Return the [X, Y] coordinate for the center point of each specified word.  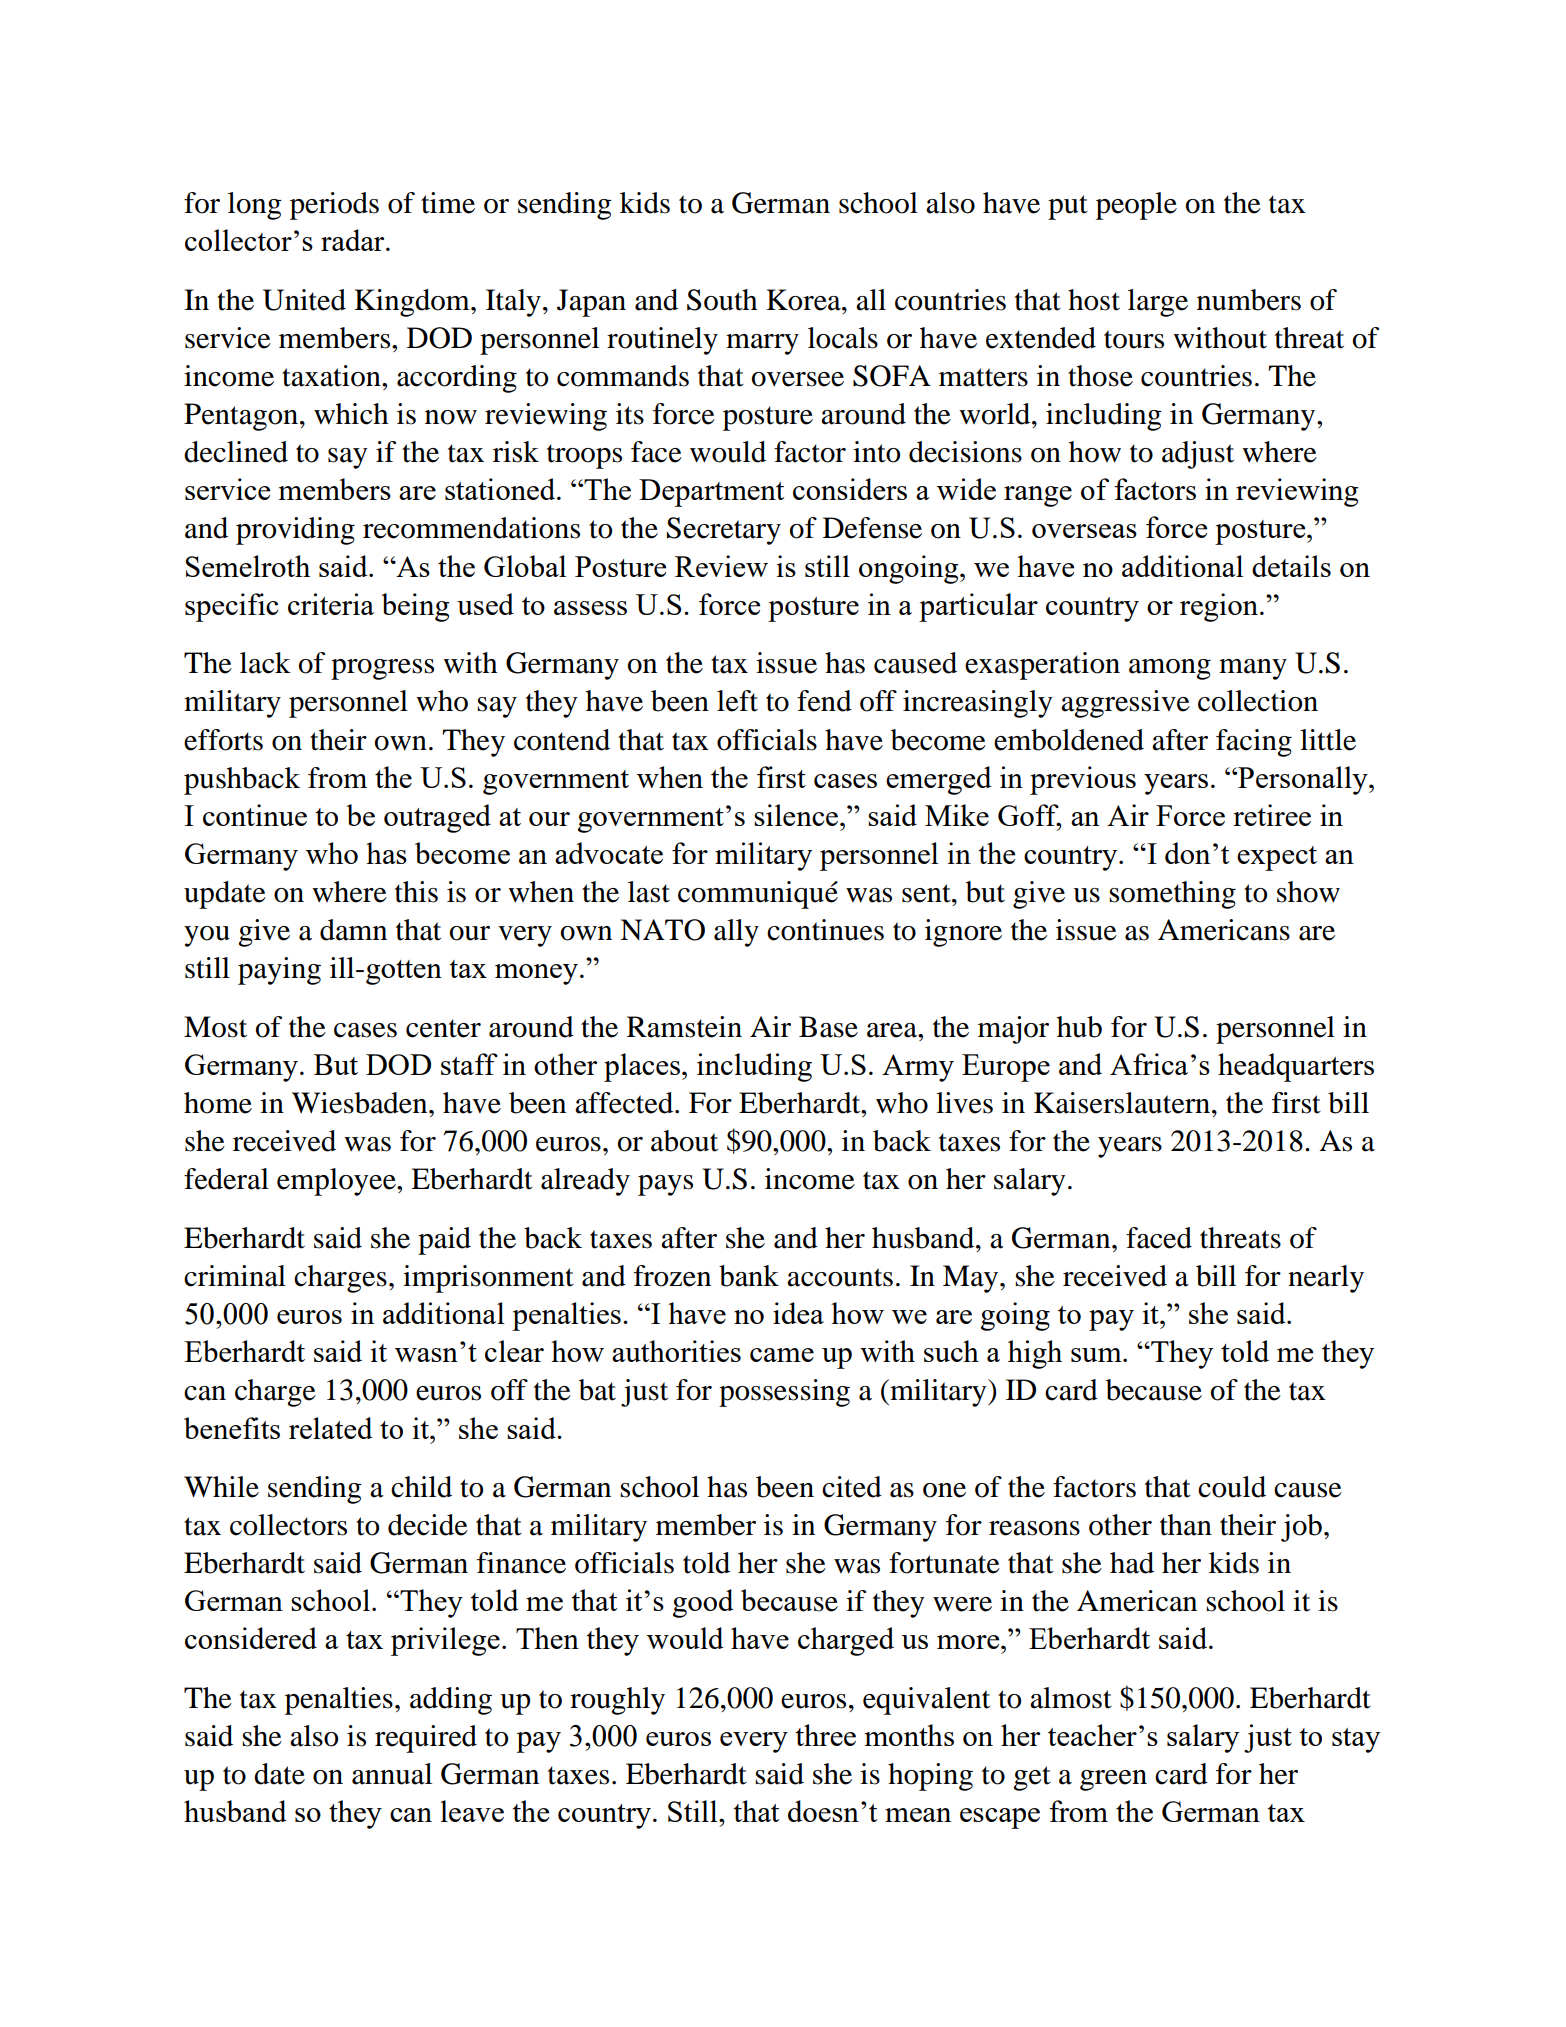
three [825, 1735]
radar [354, 240]
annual [392, 1774]
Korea [804, 300]
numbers [1249, 300]
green [1113, 1780]
